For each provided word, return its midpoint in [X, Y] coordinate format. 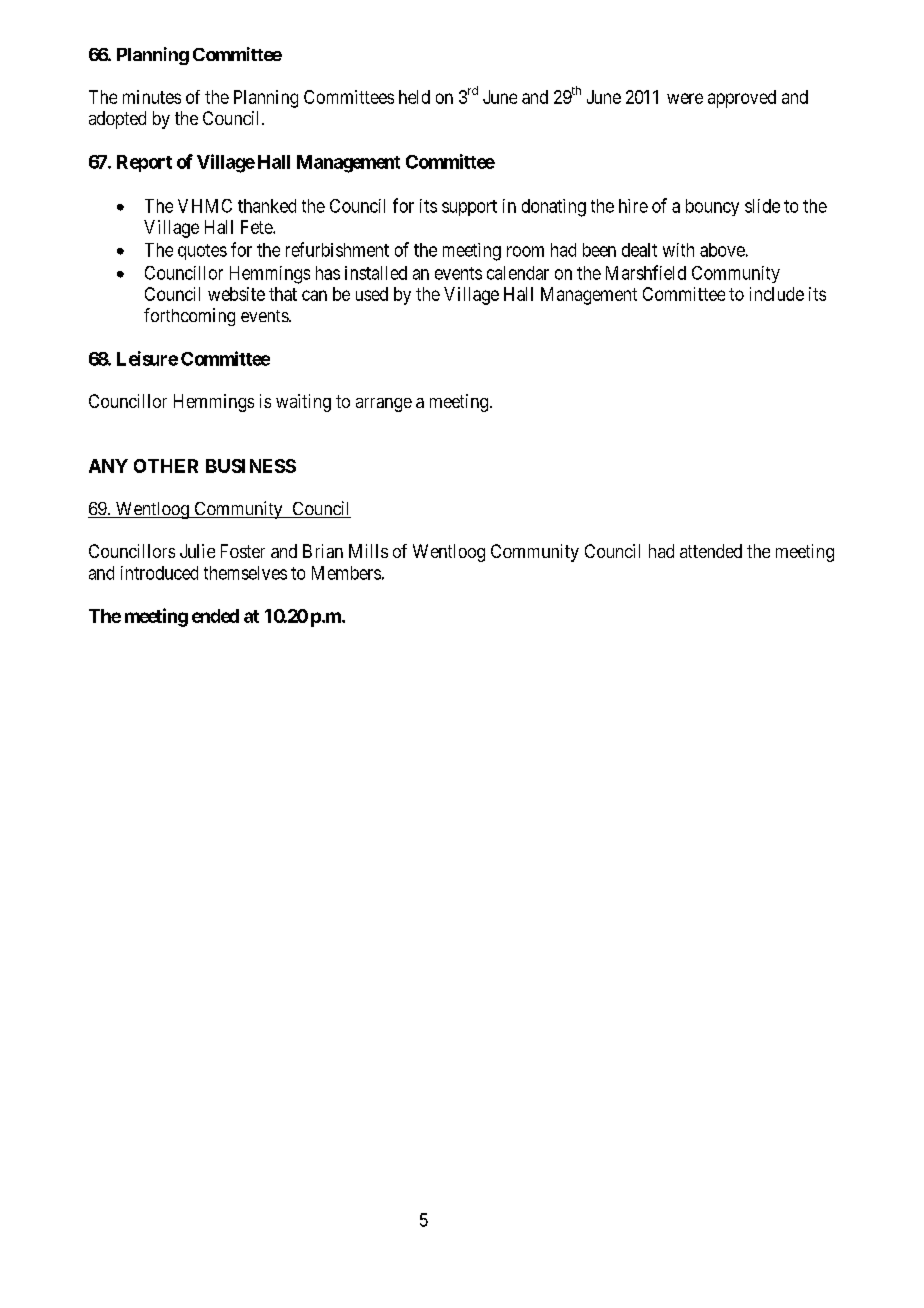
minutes [152, 97]
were [685, 98]
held [414, 97]
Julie [197, 551]
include [777, 294]
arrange [384, 405]
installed [376, 273]
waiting [303, 403]
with [678, 250]
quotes [202, 252]
